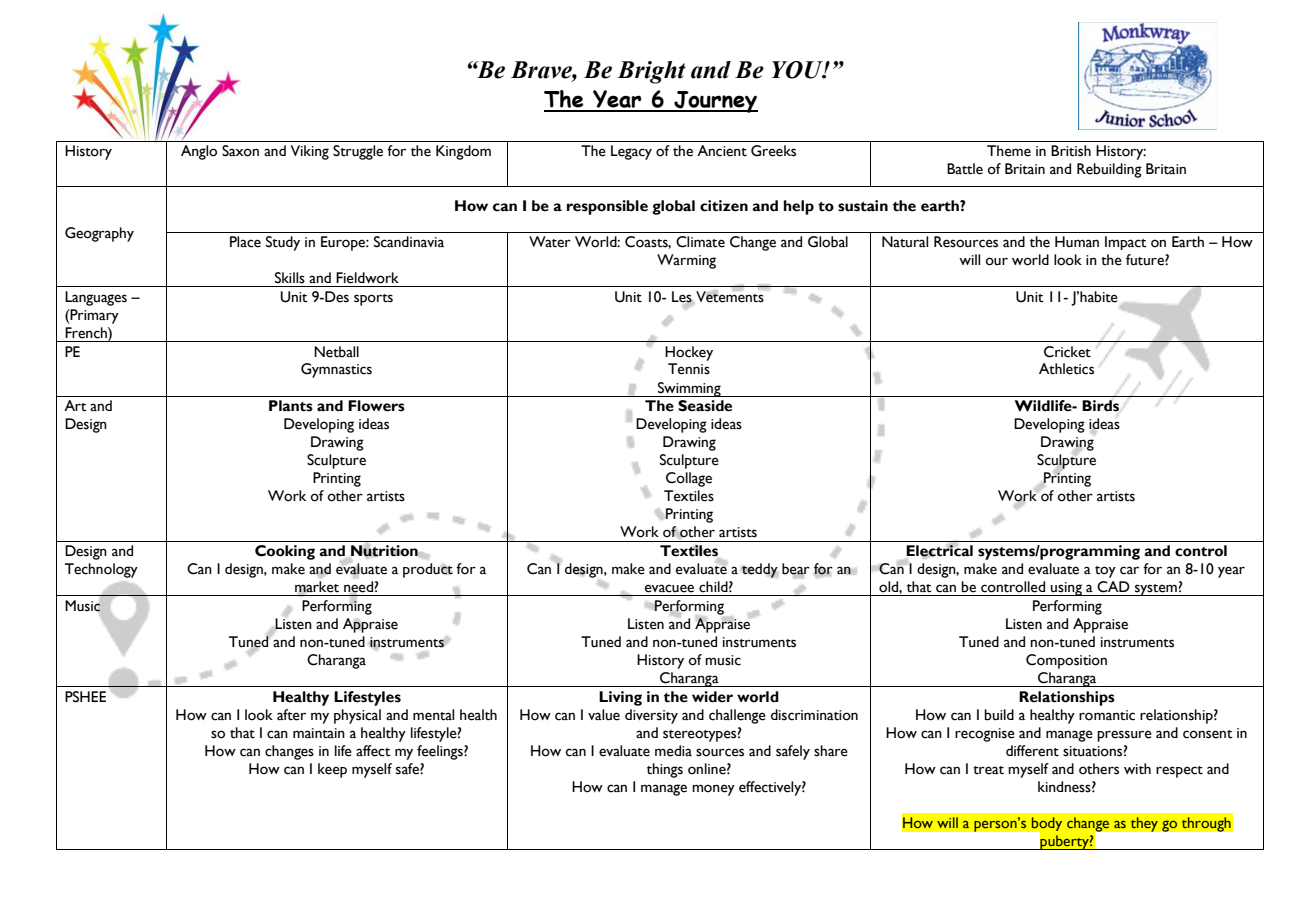  I want to click on Athletics, so click(1066, 369).
